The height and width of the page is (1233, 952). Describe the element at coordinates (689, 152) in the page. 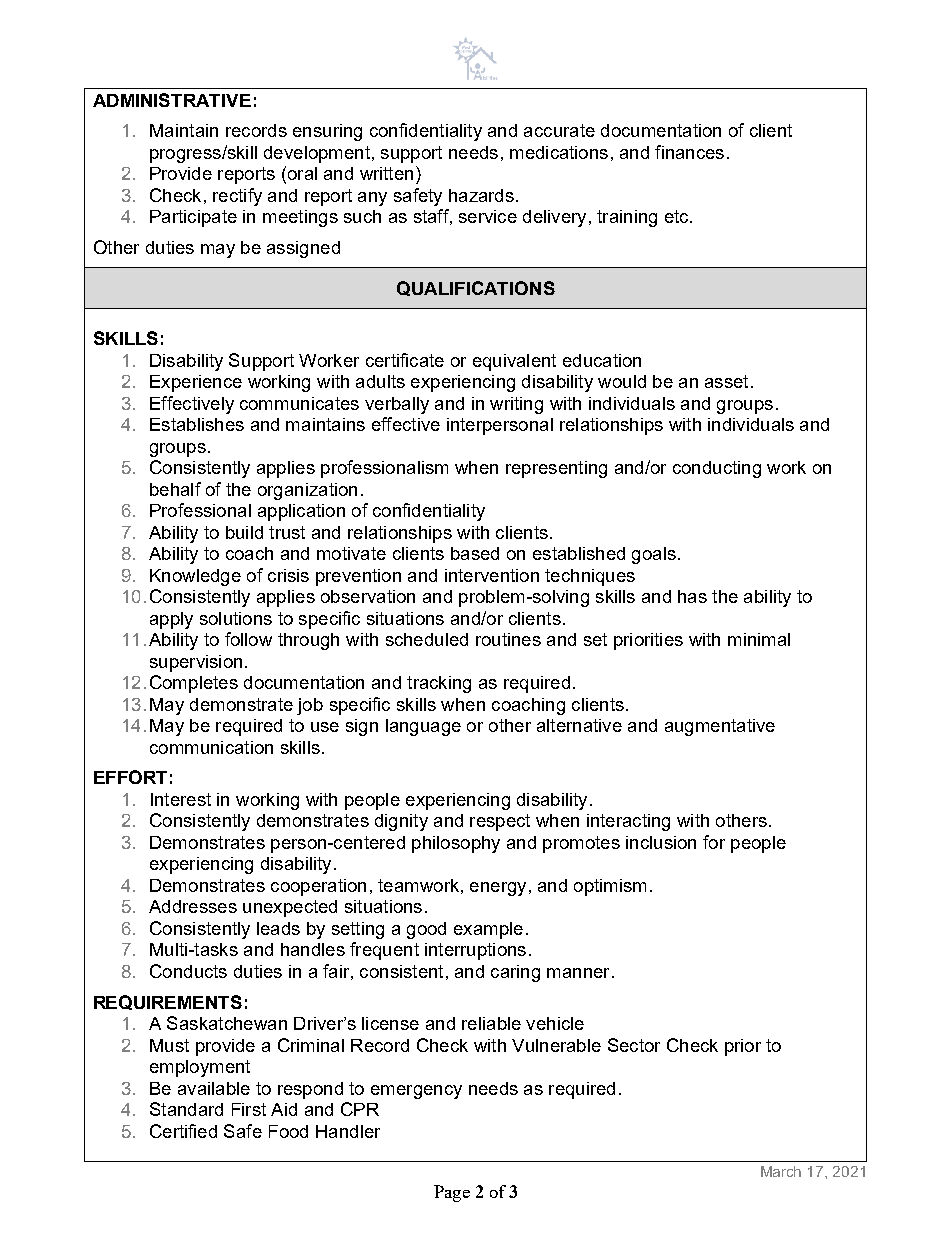

I see `finances` at that location.
